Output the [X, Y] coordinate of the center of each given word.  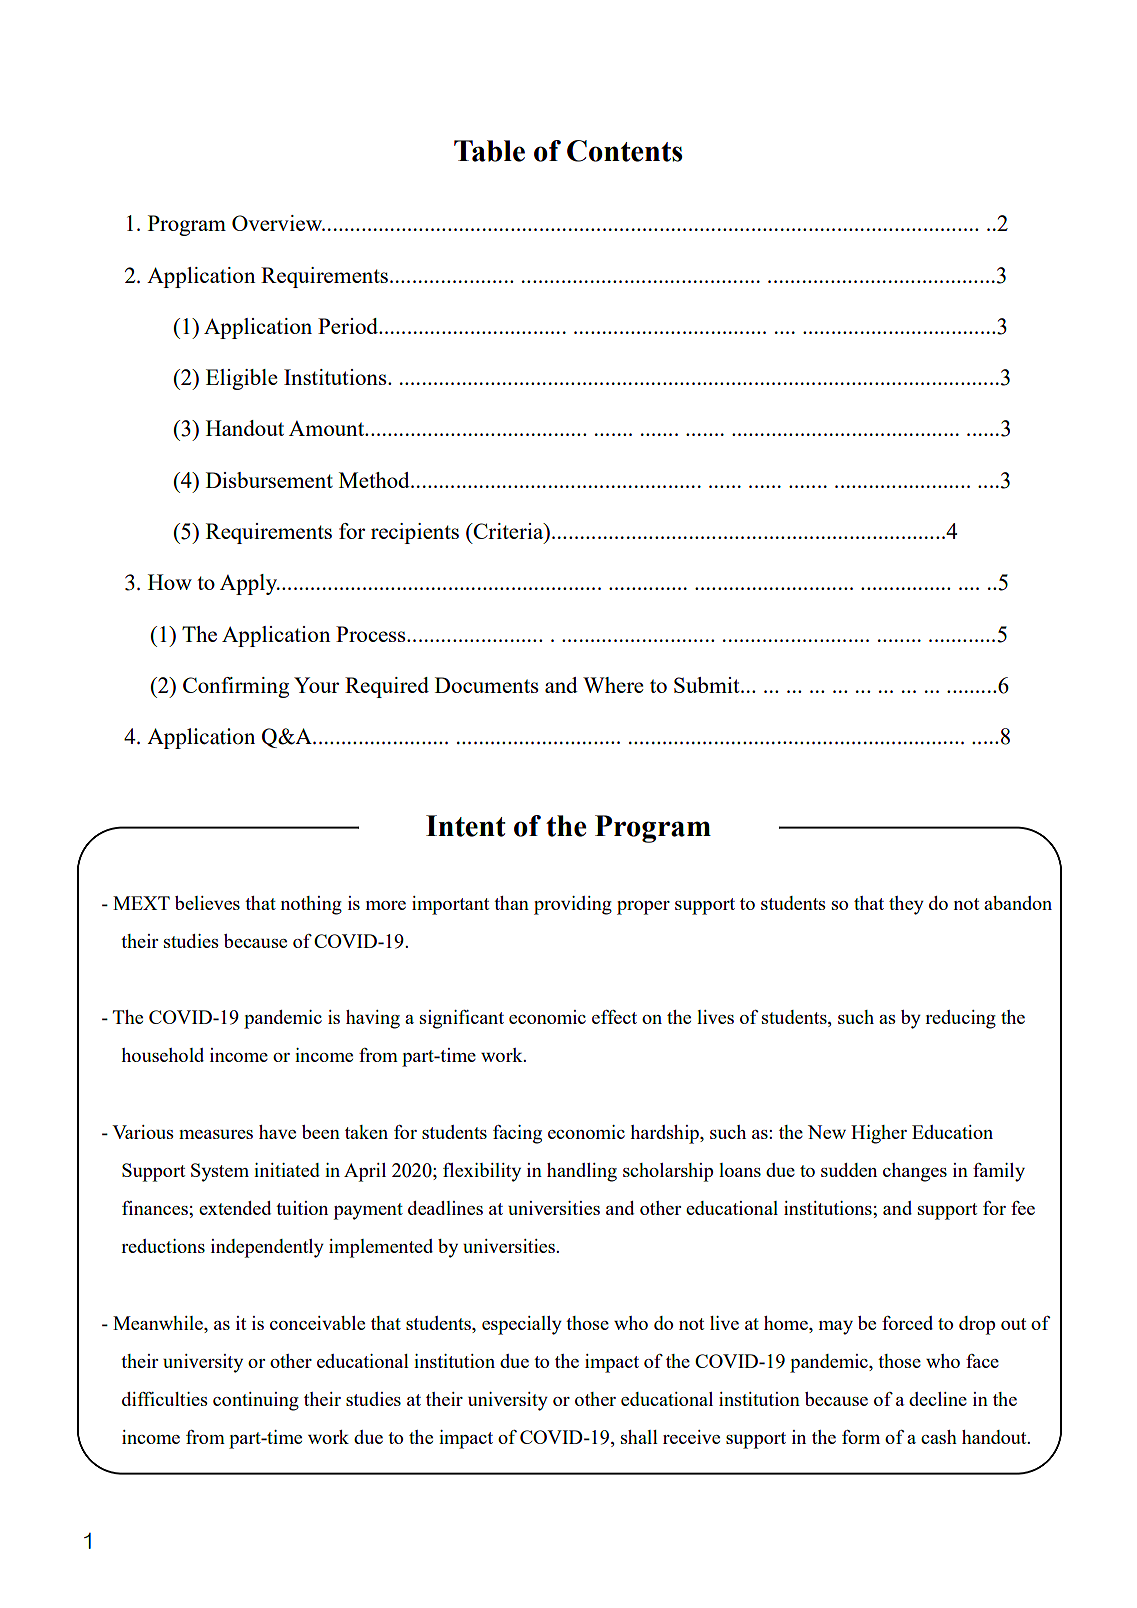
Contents [625, 151]
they [906, 905]
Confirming [236, 687]
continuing [256, 1401]
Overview [278, 223]
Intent [466, 826]
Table [489, 151]
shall [639, 1437]
